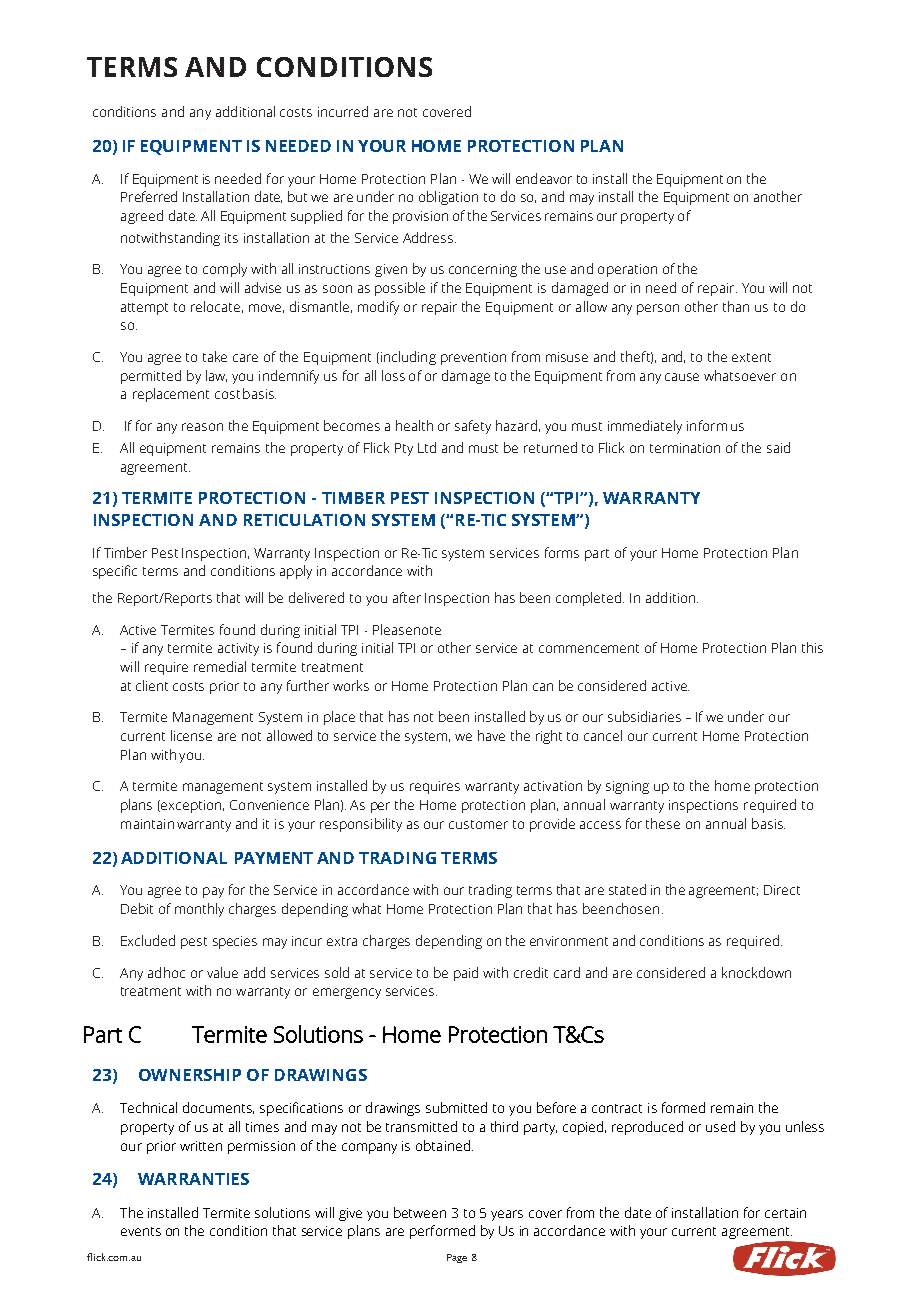 The image size is (924, 1307). What do you see at coordinates (756, 972) in the screenshot?
I see `knockdown` at bounding box center [756, 972].
